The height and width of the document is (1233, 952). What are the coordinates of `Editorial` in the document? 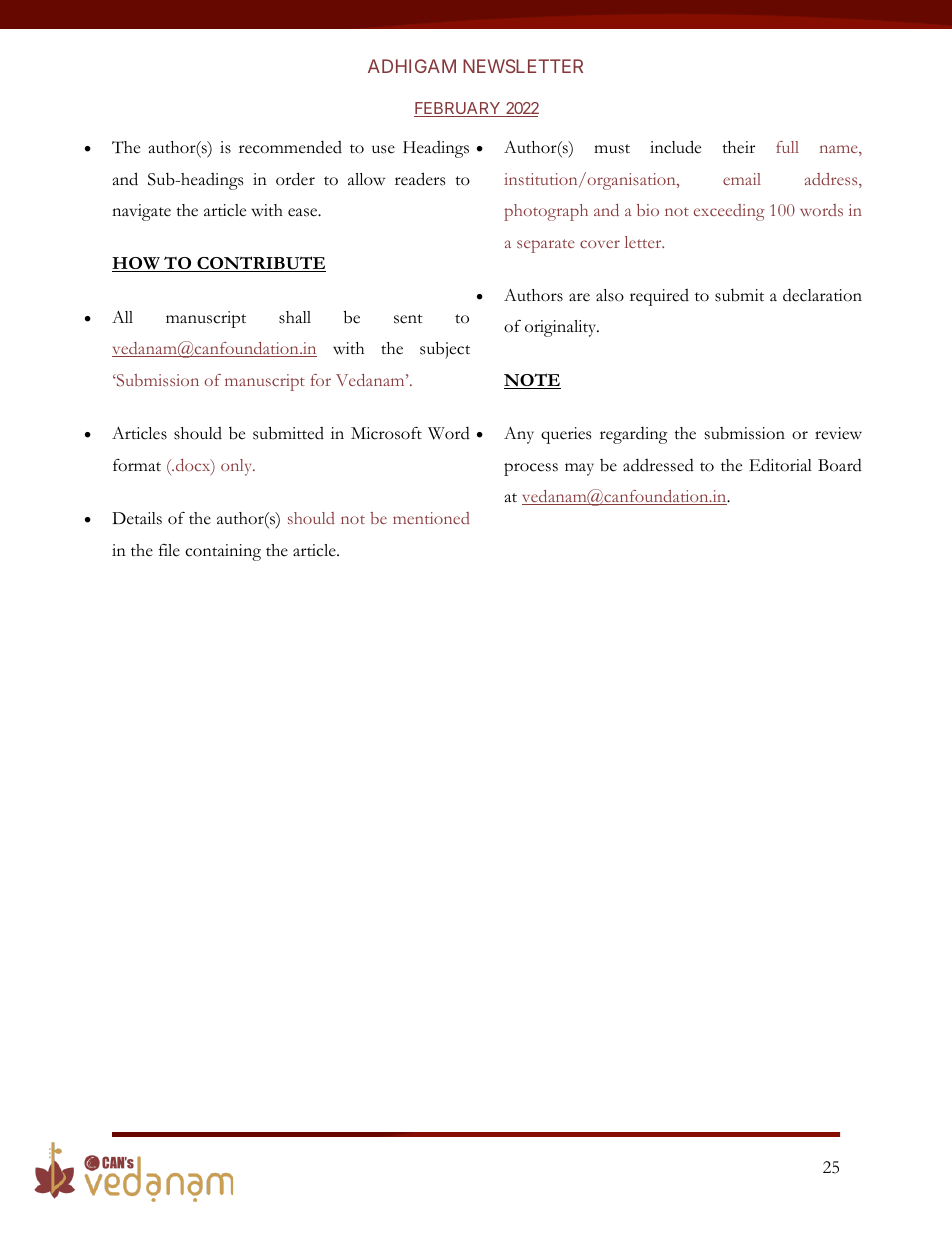 It's located at (780, 465).
